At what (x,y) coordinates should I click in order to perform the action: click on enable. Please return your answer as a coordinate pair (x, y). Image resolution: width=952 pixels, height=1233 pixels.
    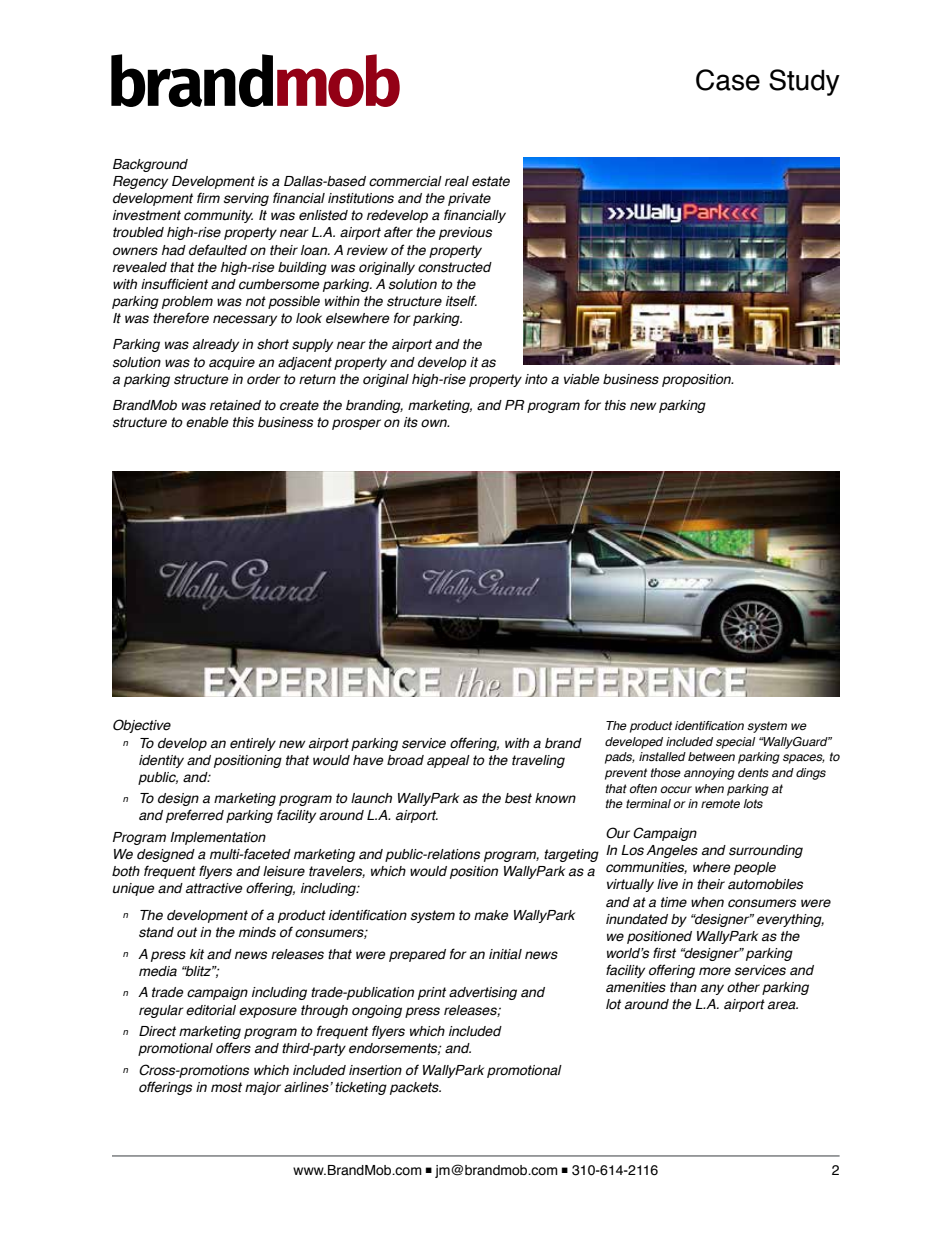
    Looking at the image, I should click on (207, 422).
